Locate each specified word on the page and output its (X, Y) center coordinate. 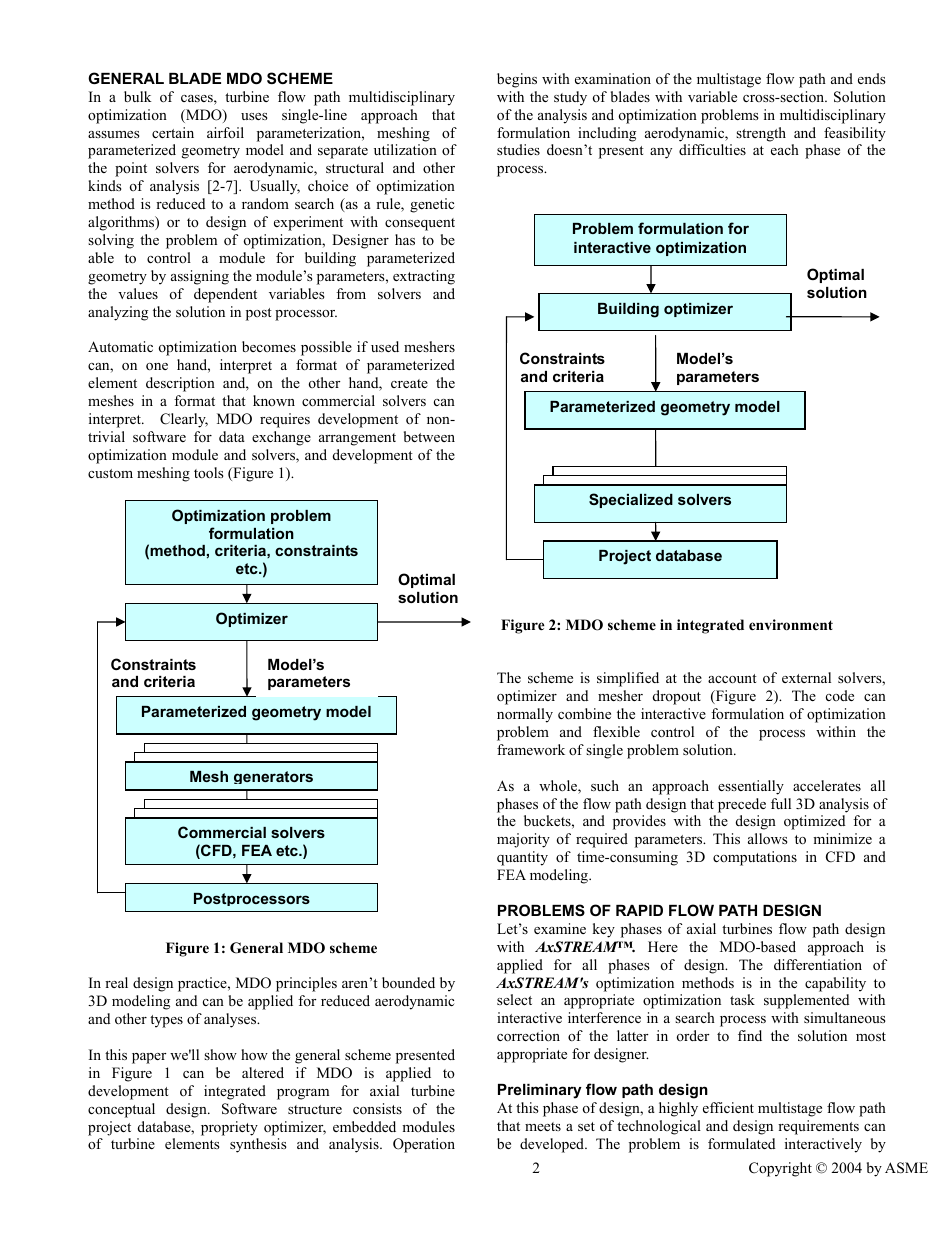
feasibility (855, 134)
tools (209, 472)
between (429, 436)
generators (273, 777)
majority (523, 840)
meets (543, 1126)
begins (517, 80)
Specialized (631, 500)
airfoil (225, 132)
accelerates (827, 785)
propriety (229, 1128)
